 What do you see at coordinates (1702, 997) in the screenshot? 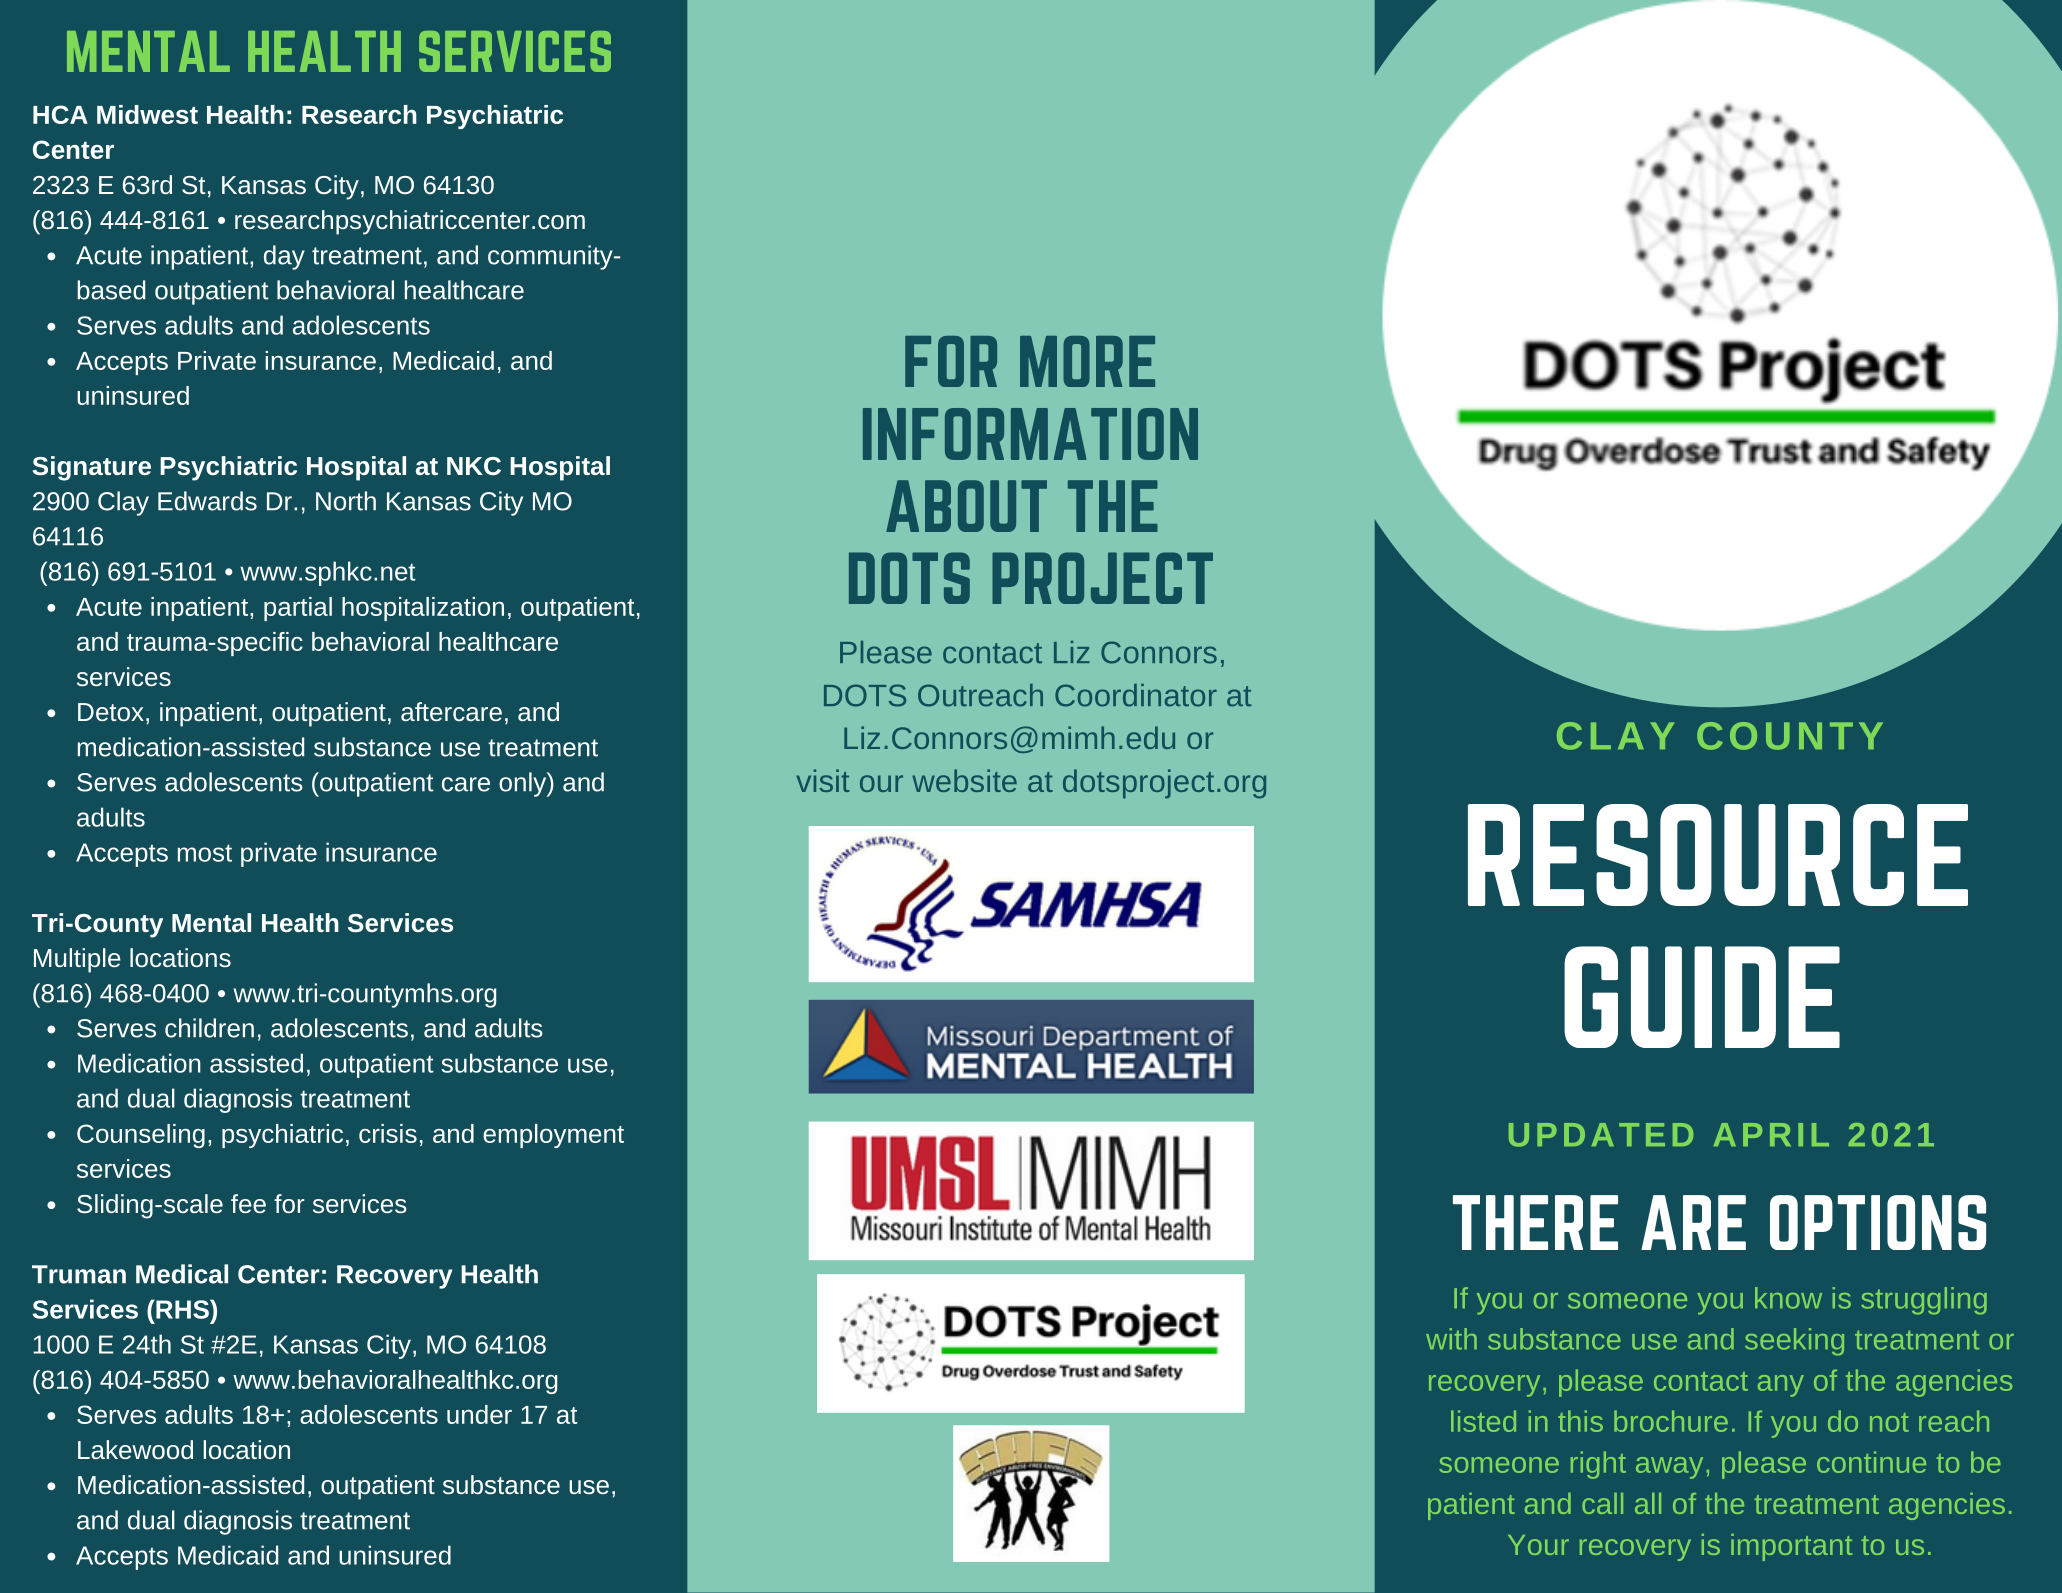
I see `GUIDE` at bounding box center [1702, 997].
